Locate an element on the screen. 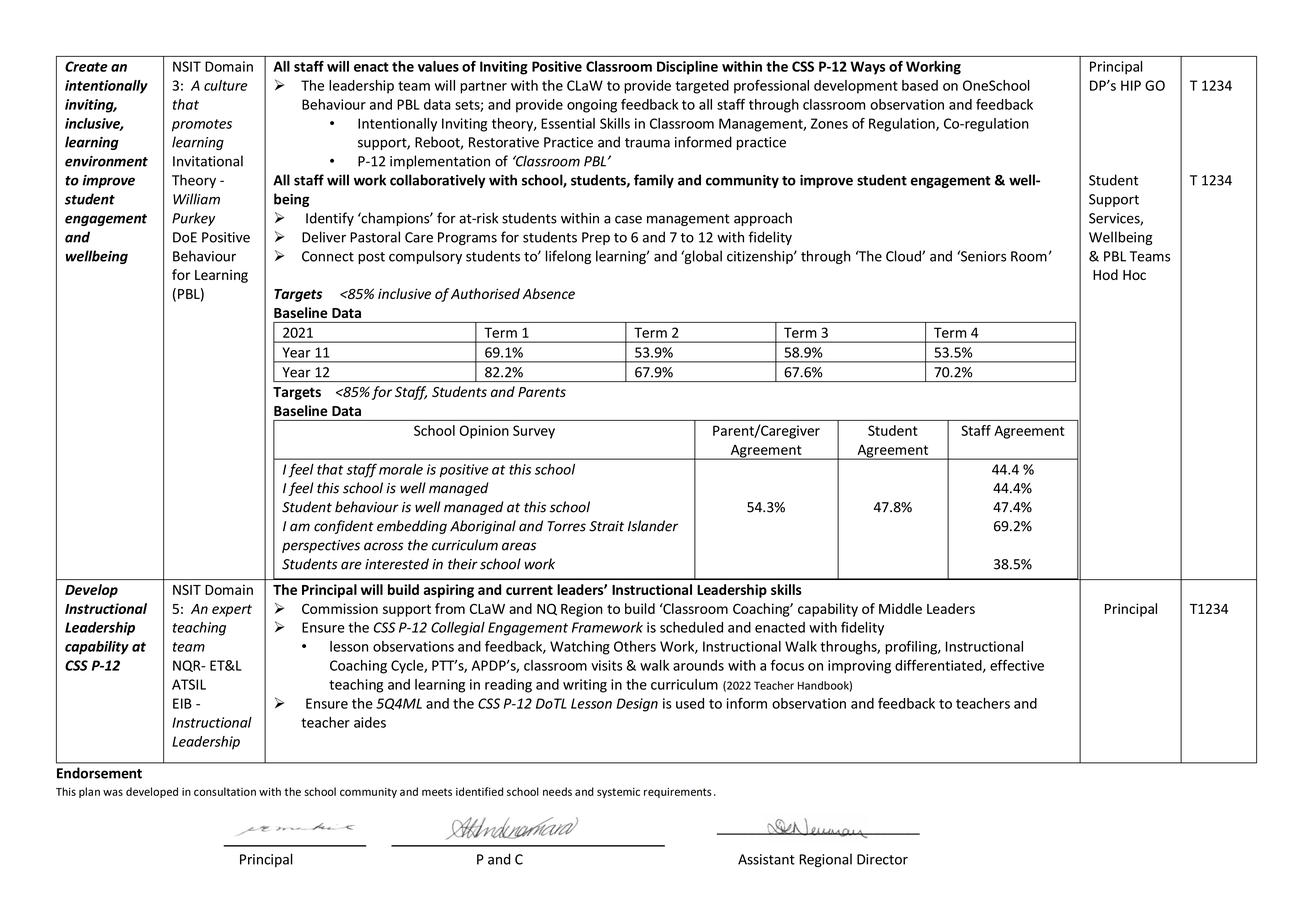 The height and width of the screenshot is (924, 1308). systemic is located at coordinates (618, 793).
